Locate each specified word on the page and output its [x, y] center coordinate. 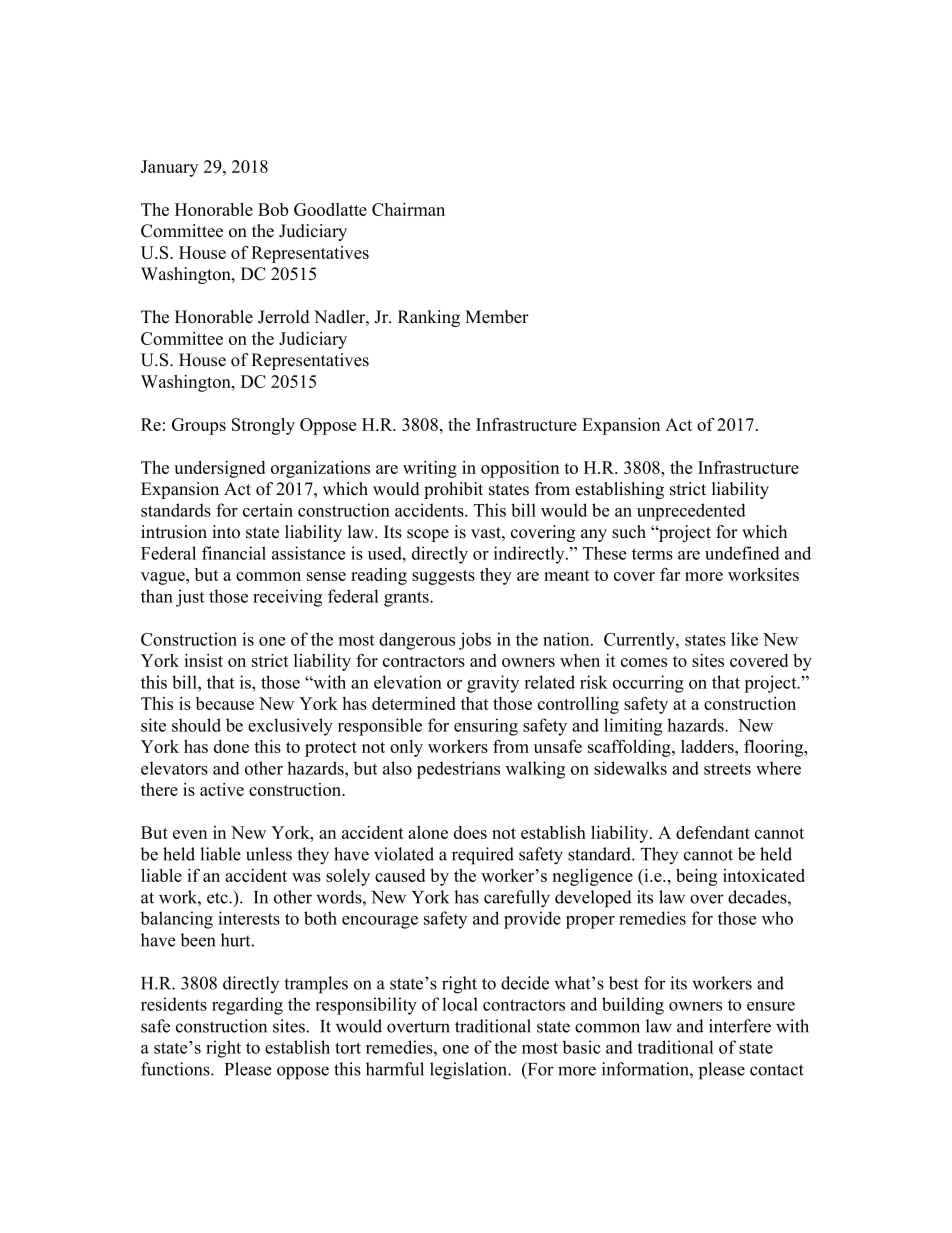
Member [497, 317]
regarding [247, 1006]
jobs [475, 641]
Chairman [408, 209]
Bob [273, 209]
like [744, 639]
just [190, 598]
